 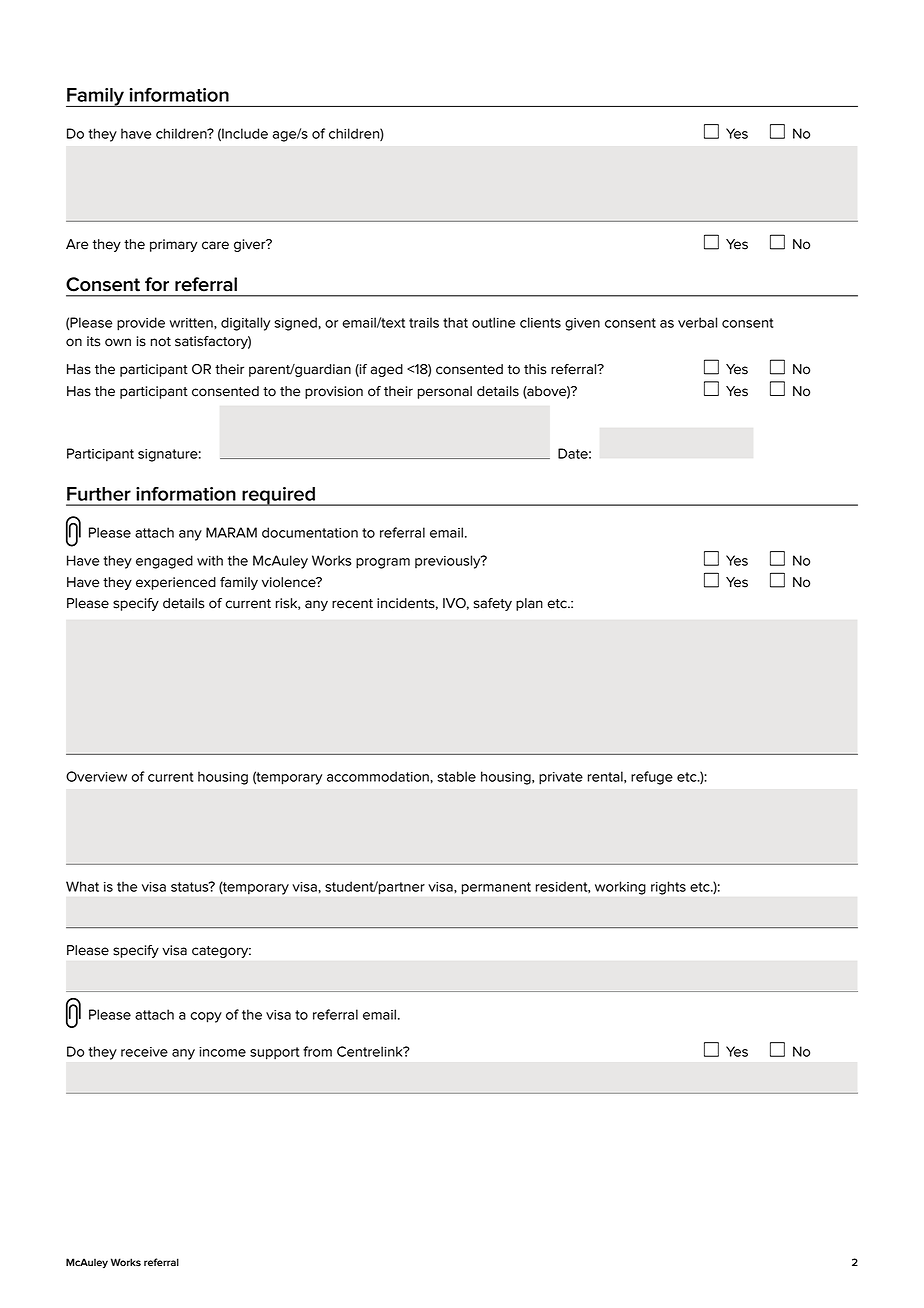 I want to click on from, so click(x=317, y=1051).
